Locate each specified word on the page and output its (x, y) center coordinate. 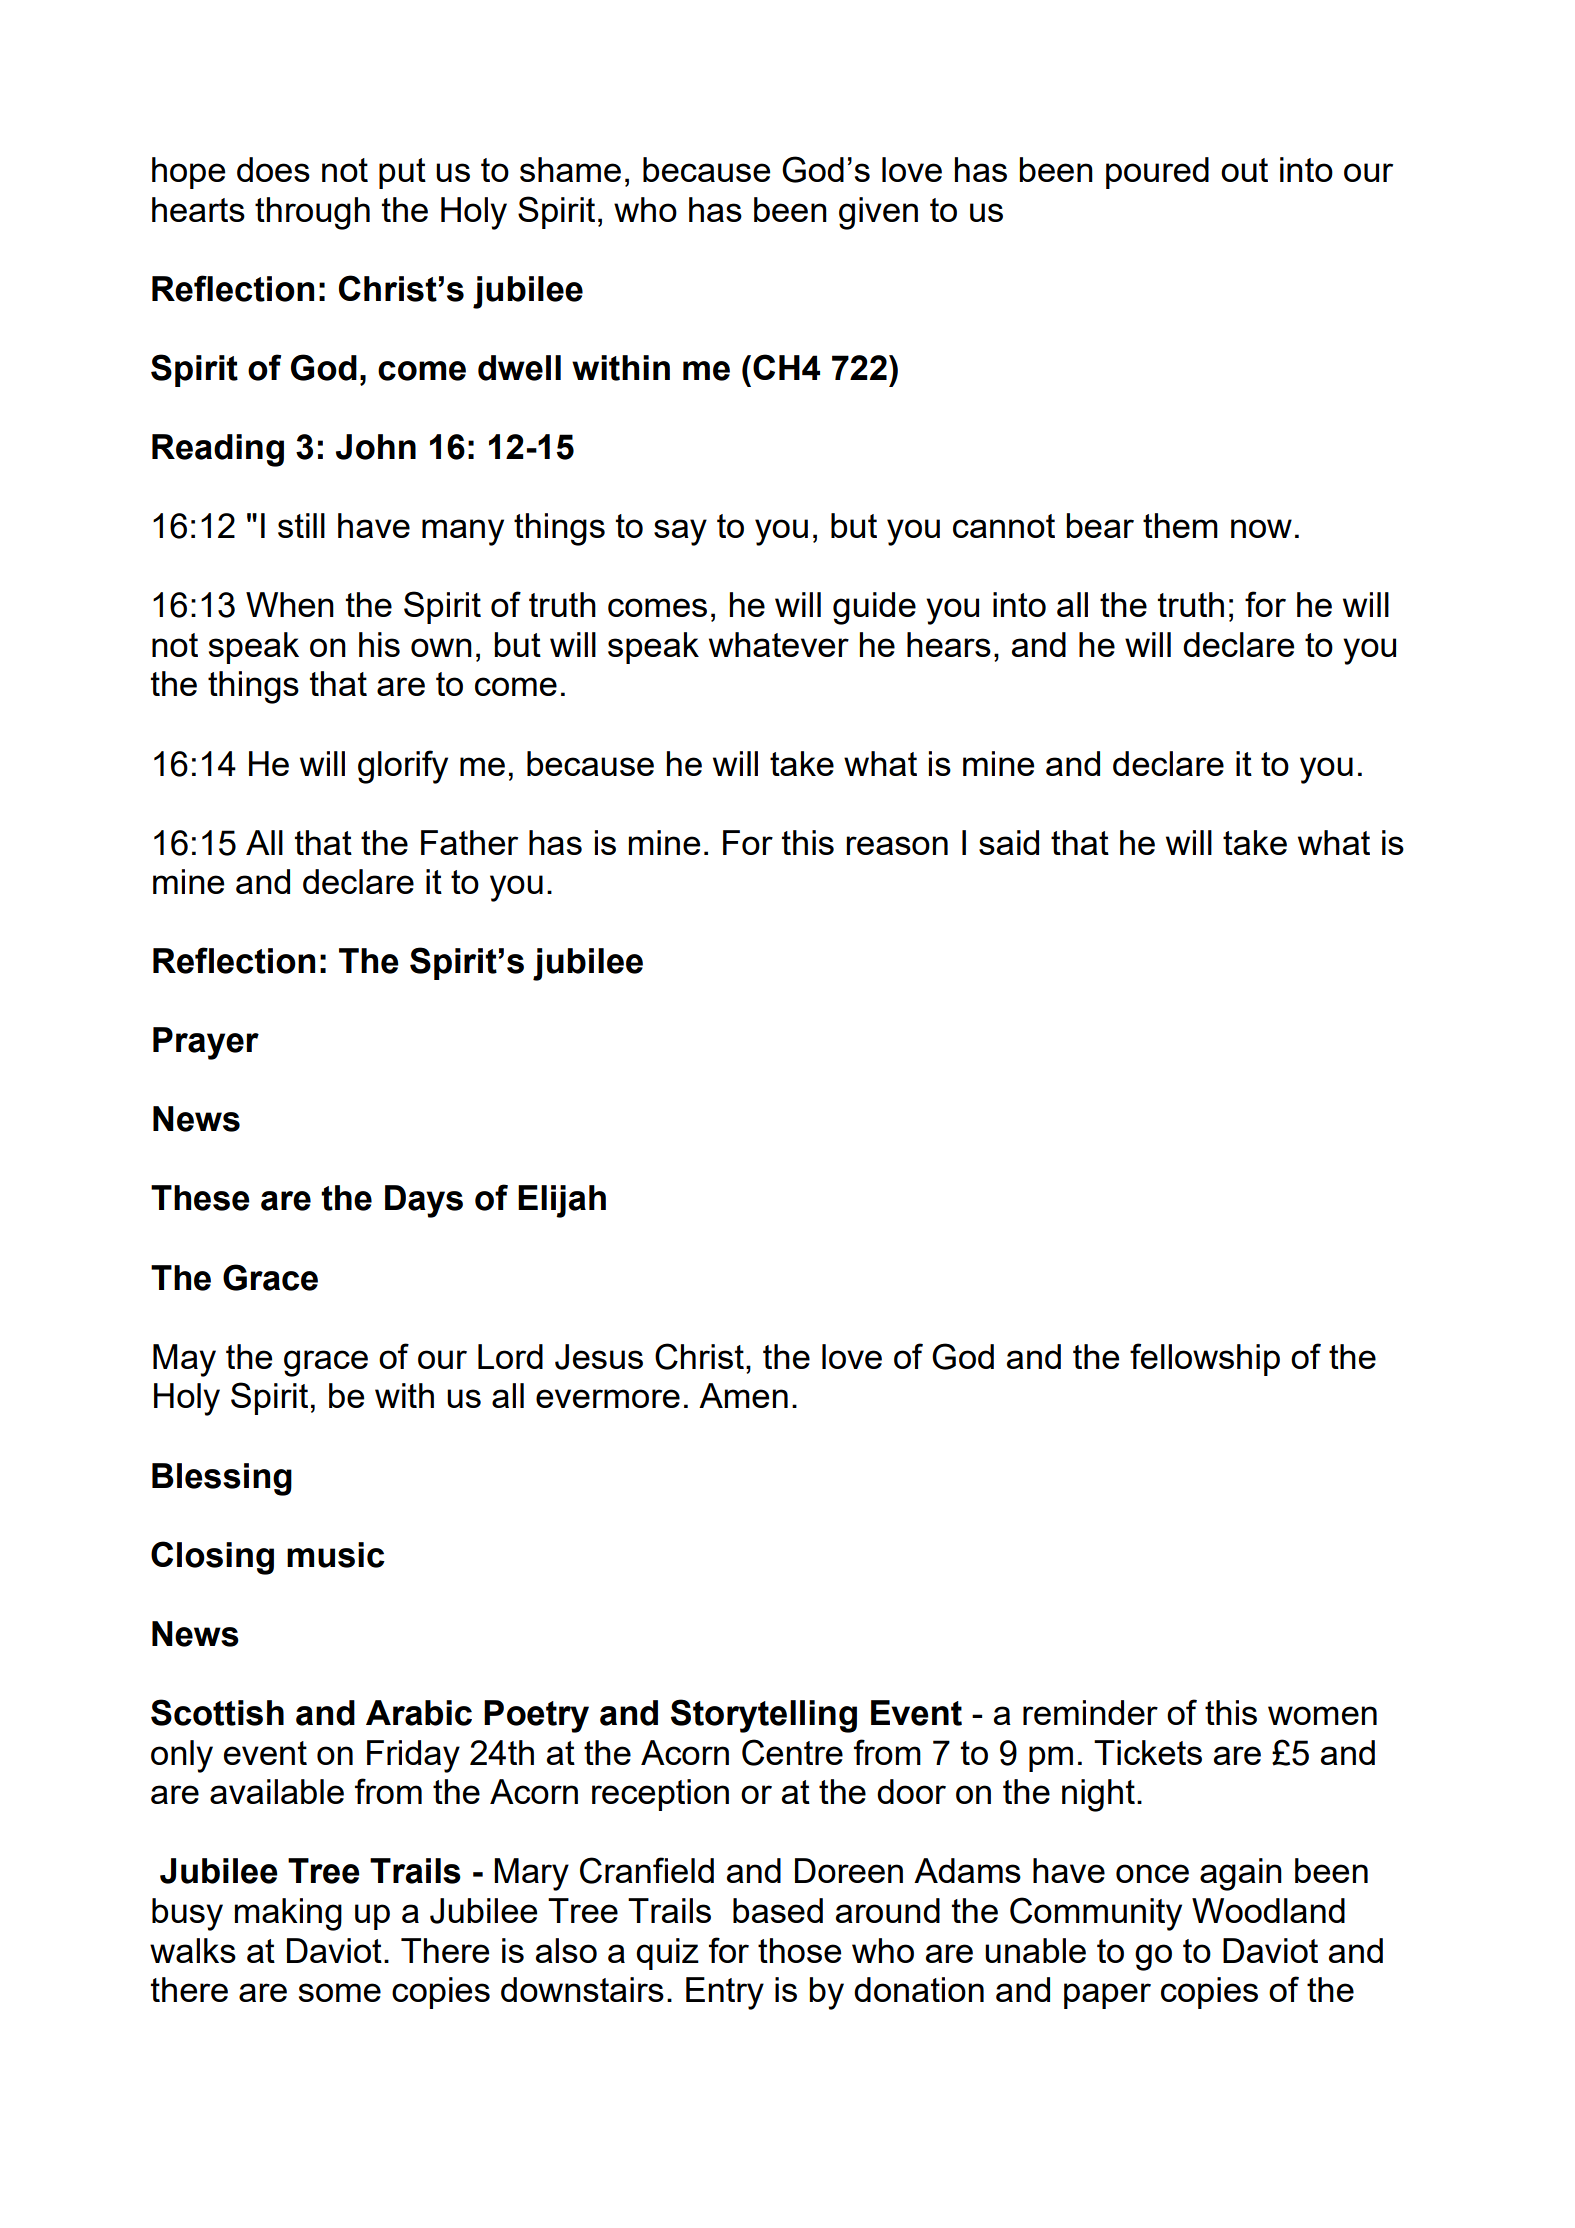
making (288, 1914)
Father (469, 842)
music (336, 1555)
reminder (1090, 1712)
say (680, 532)
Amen (743, 1395)
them (1180, 525)
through (312, 213)
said (1009, 842)
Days (424, 1201)
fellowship (1205, 1359)
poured (1157, 173)
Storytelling (764, 1716)
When (290, 604)
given (878, 213)
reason (897, 845)
